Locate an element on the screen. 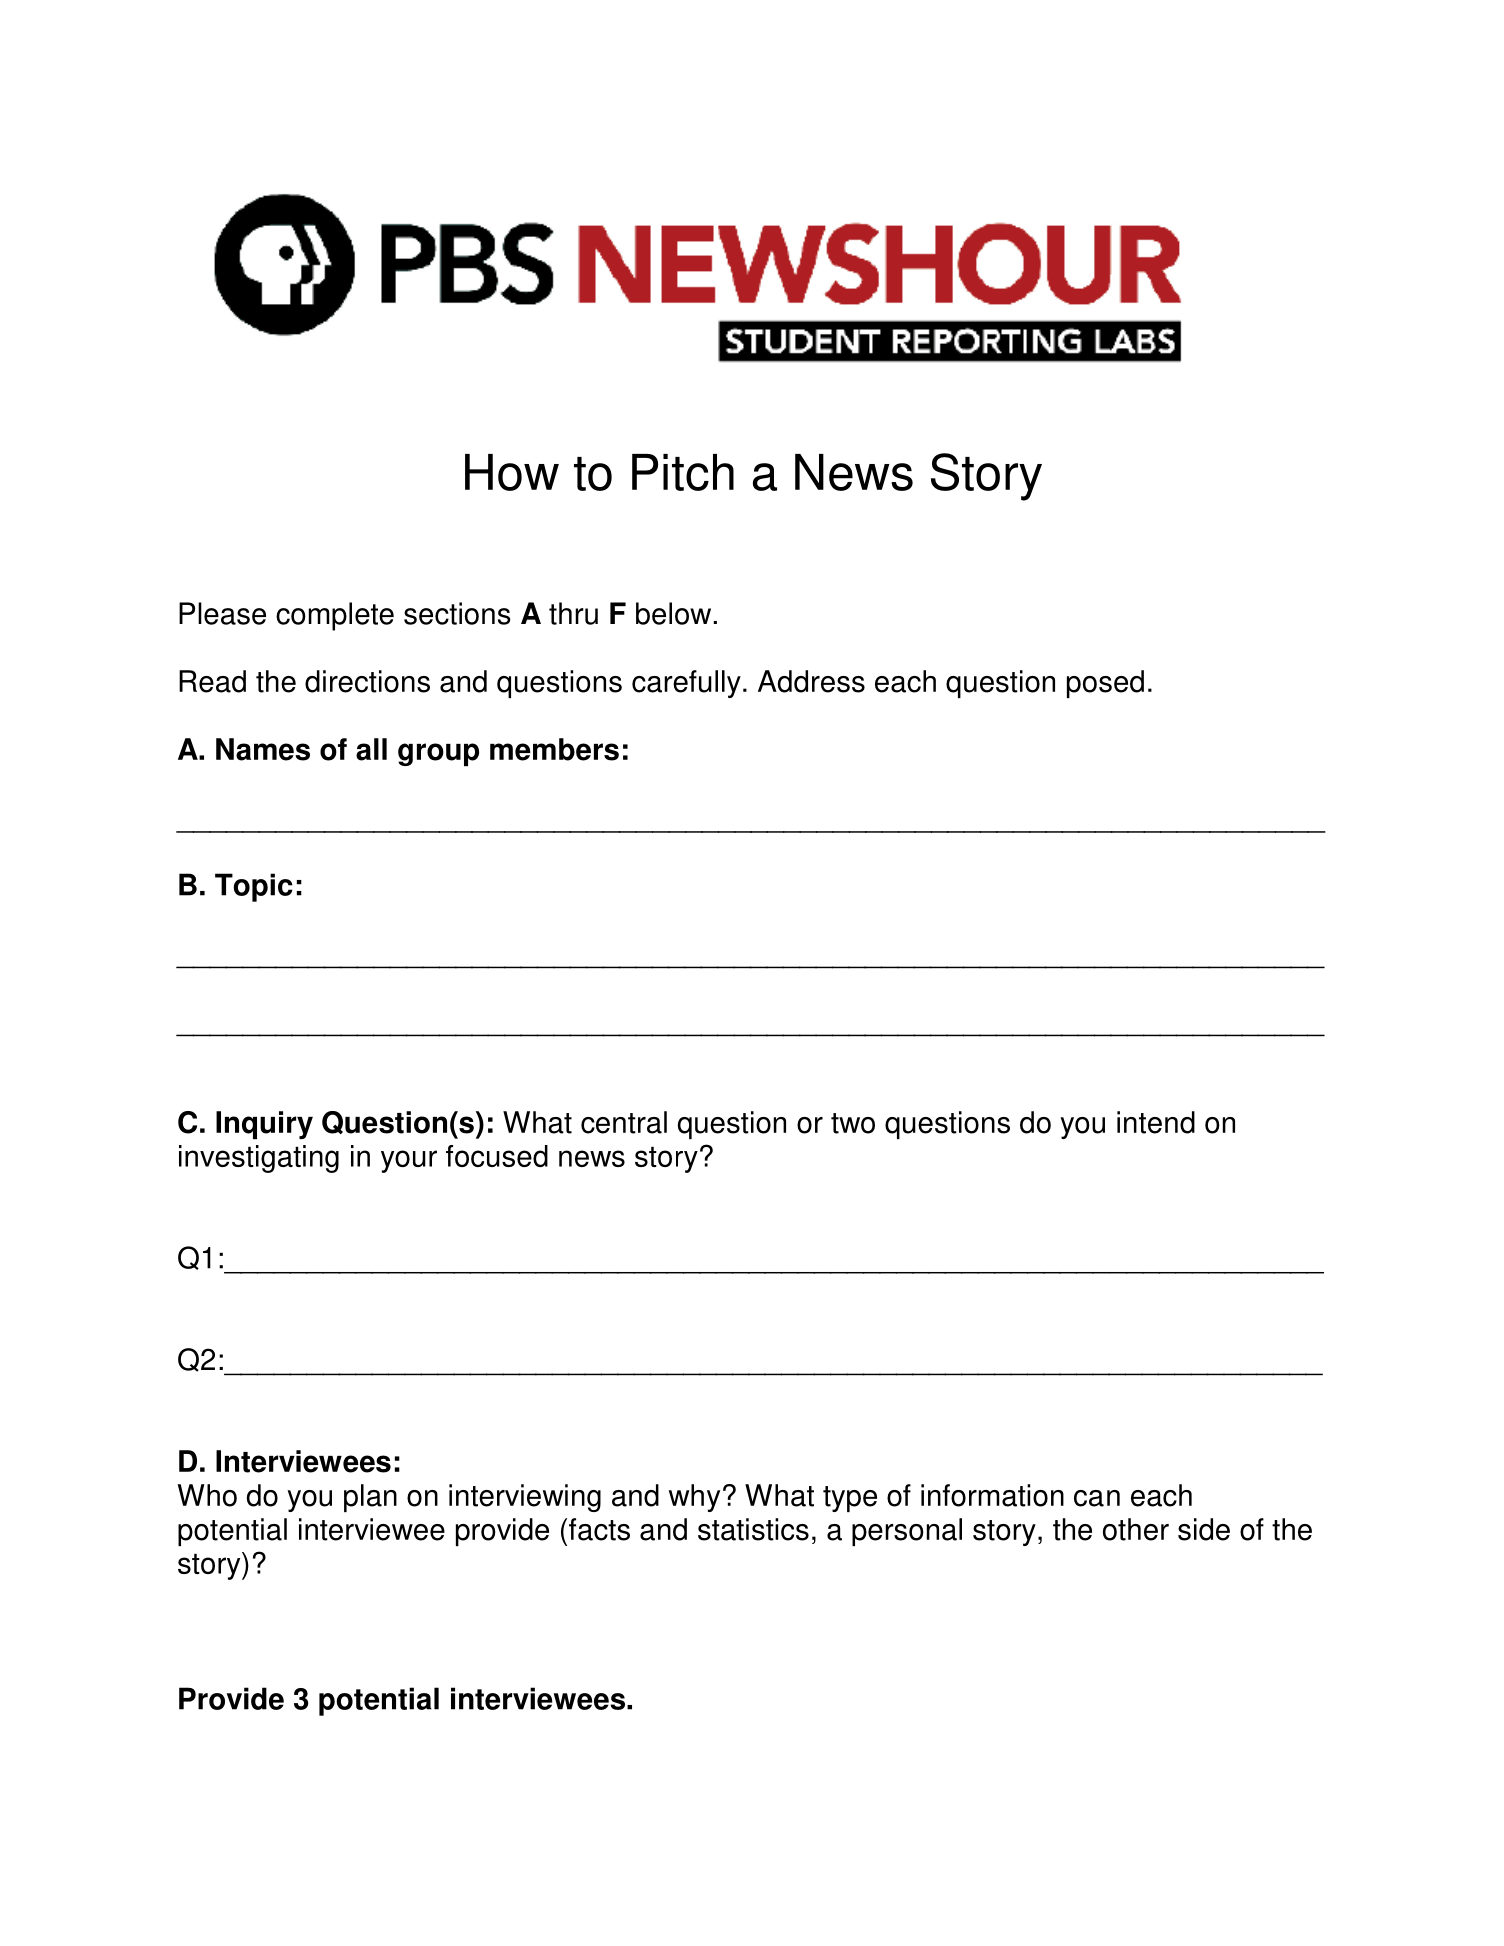 The image size is (1504, 1946). Pitch is located at coordinates (683, 472).
